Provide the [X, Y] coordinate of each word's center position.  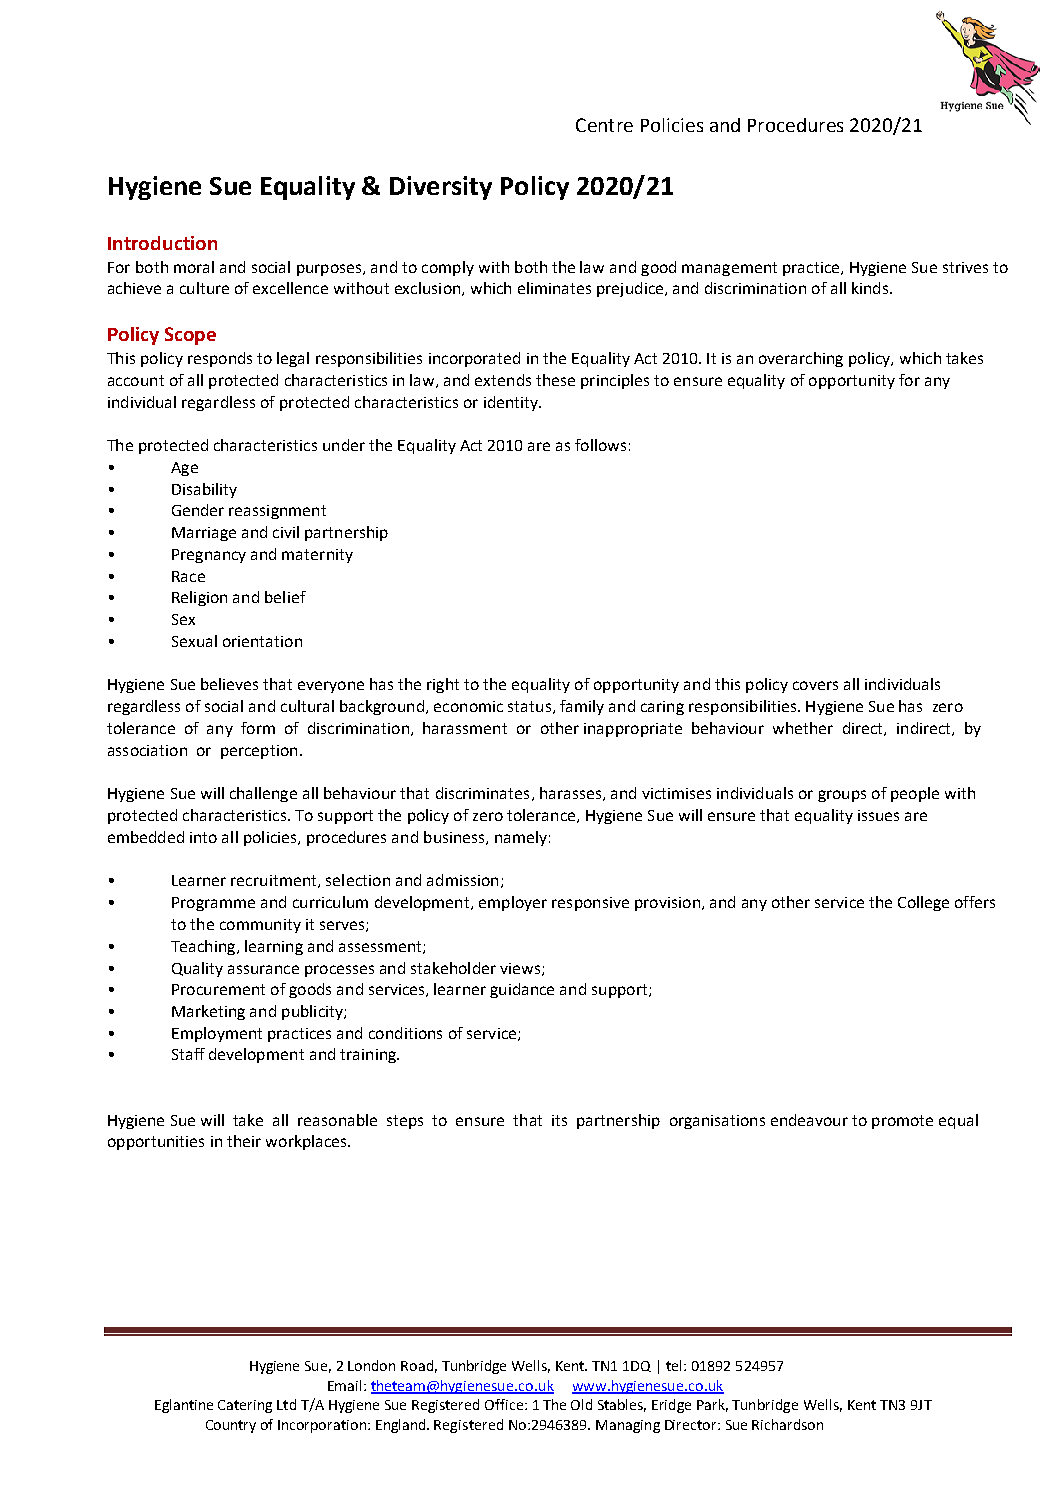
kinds [871, 288]
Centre [604, 125]
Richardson [787, 1424]
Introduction [162, 243]
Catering [245, 1406]
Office [505, 1404]
